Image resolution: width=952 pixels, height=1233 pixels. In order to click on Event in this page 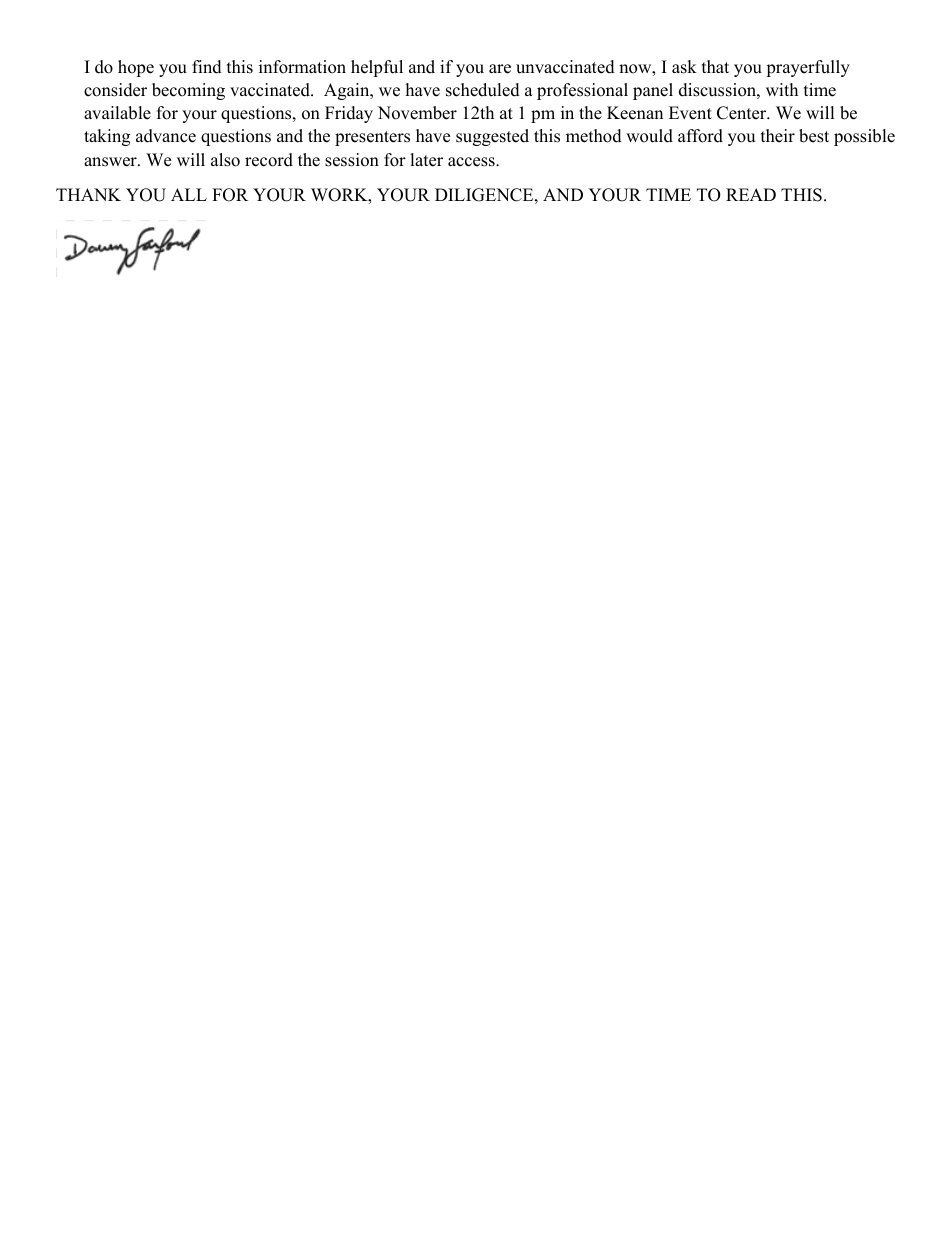, I will do `click(690, 113)`.
